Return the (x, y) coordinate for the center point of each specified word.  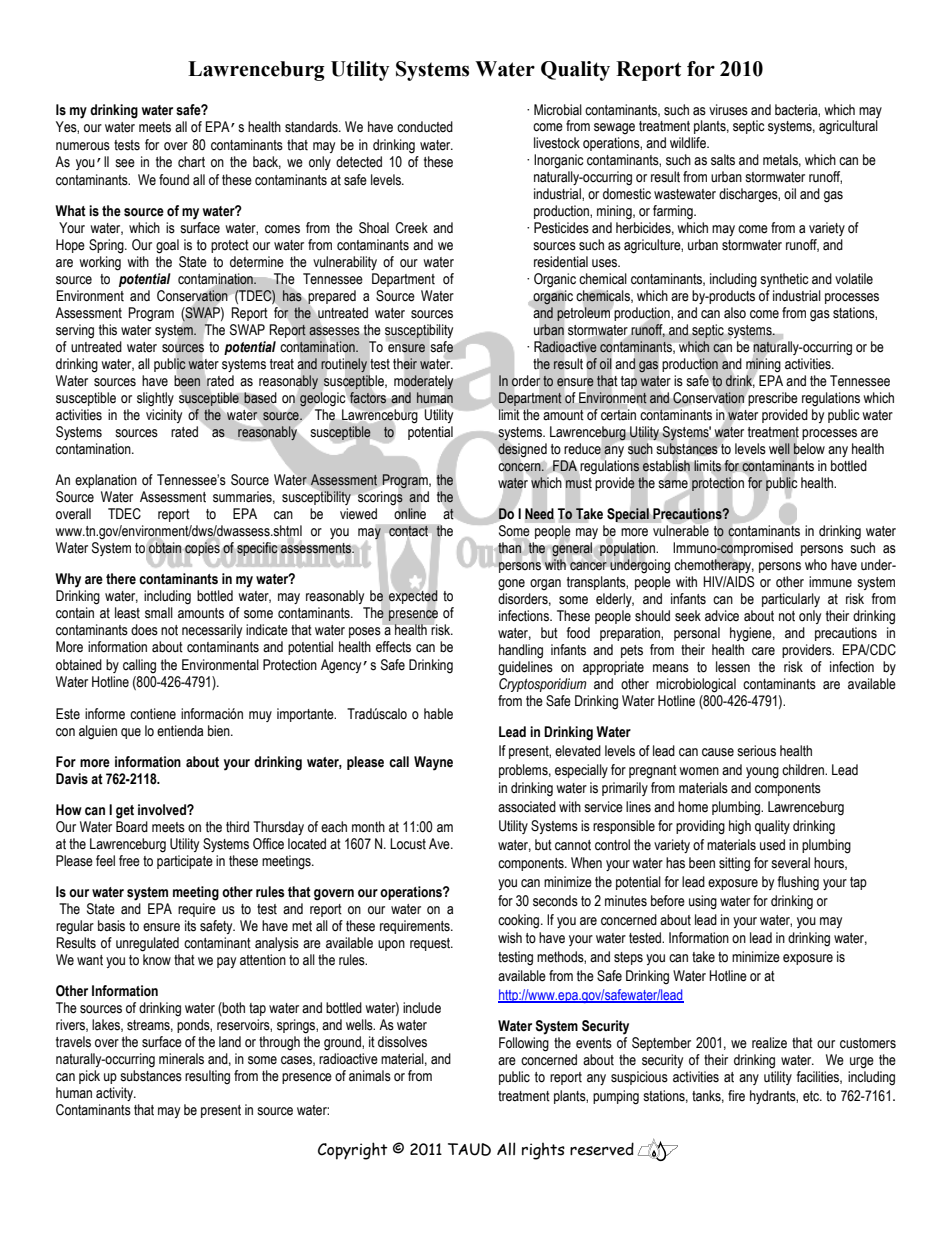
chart (191, 162)
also (735, 313)
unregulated (147, 944)
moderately (423, 382)
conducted (425, 127)
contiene (153, 714)
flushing (798, 883)
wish (510, 938)
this (108, 330)
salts (723, 160)
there (121, 579)
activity (116, 1094)
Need (539, 514)
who (816, 565)
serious (756, 751)
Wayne (433, 763)
